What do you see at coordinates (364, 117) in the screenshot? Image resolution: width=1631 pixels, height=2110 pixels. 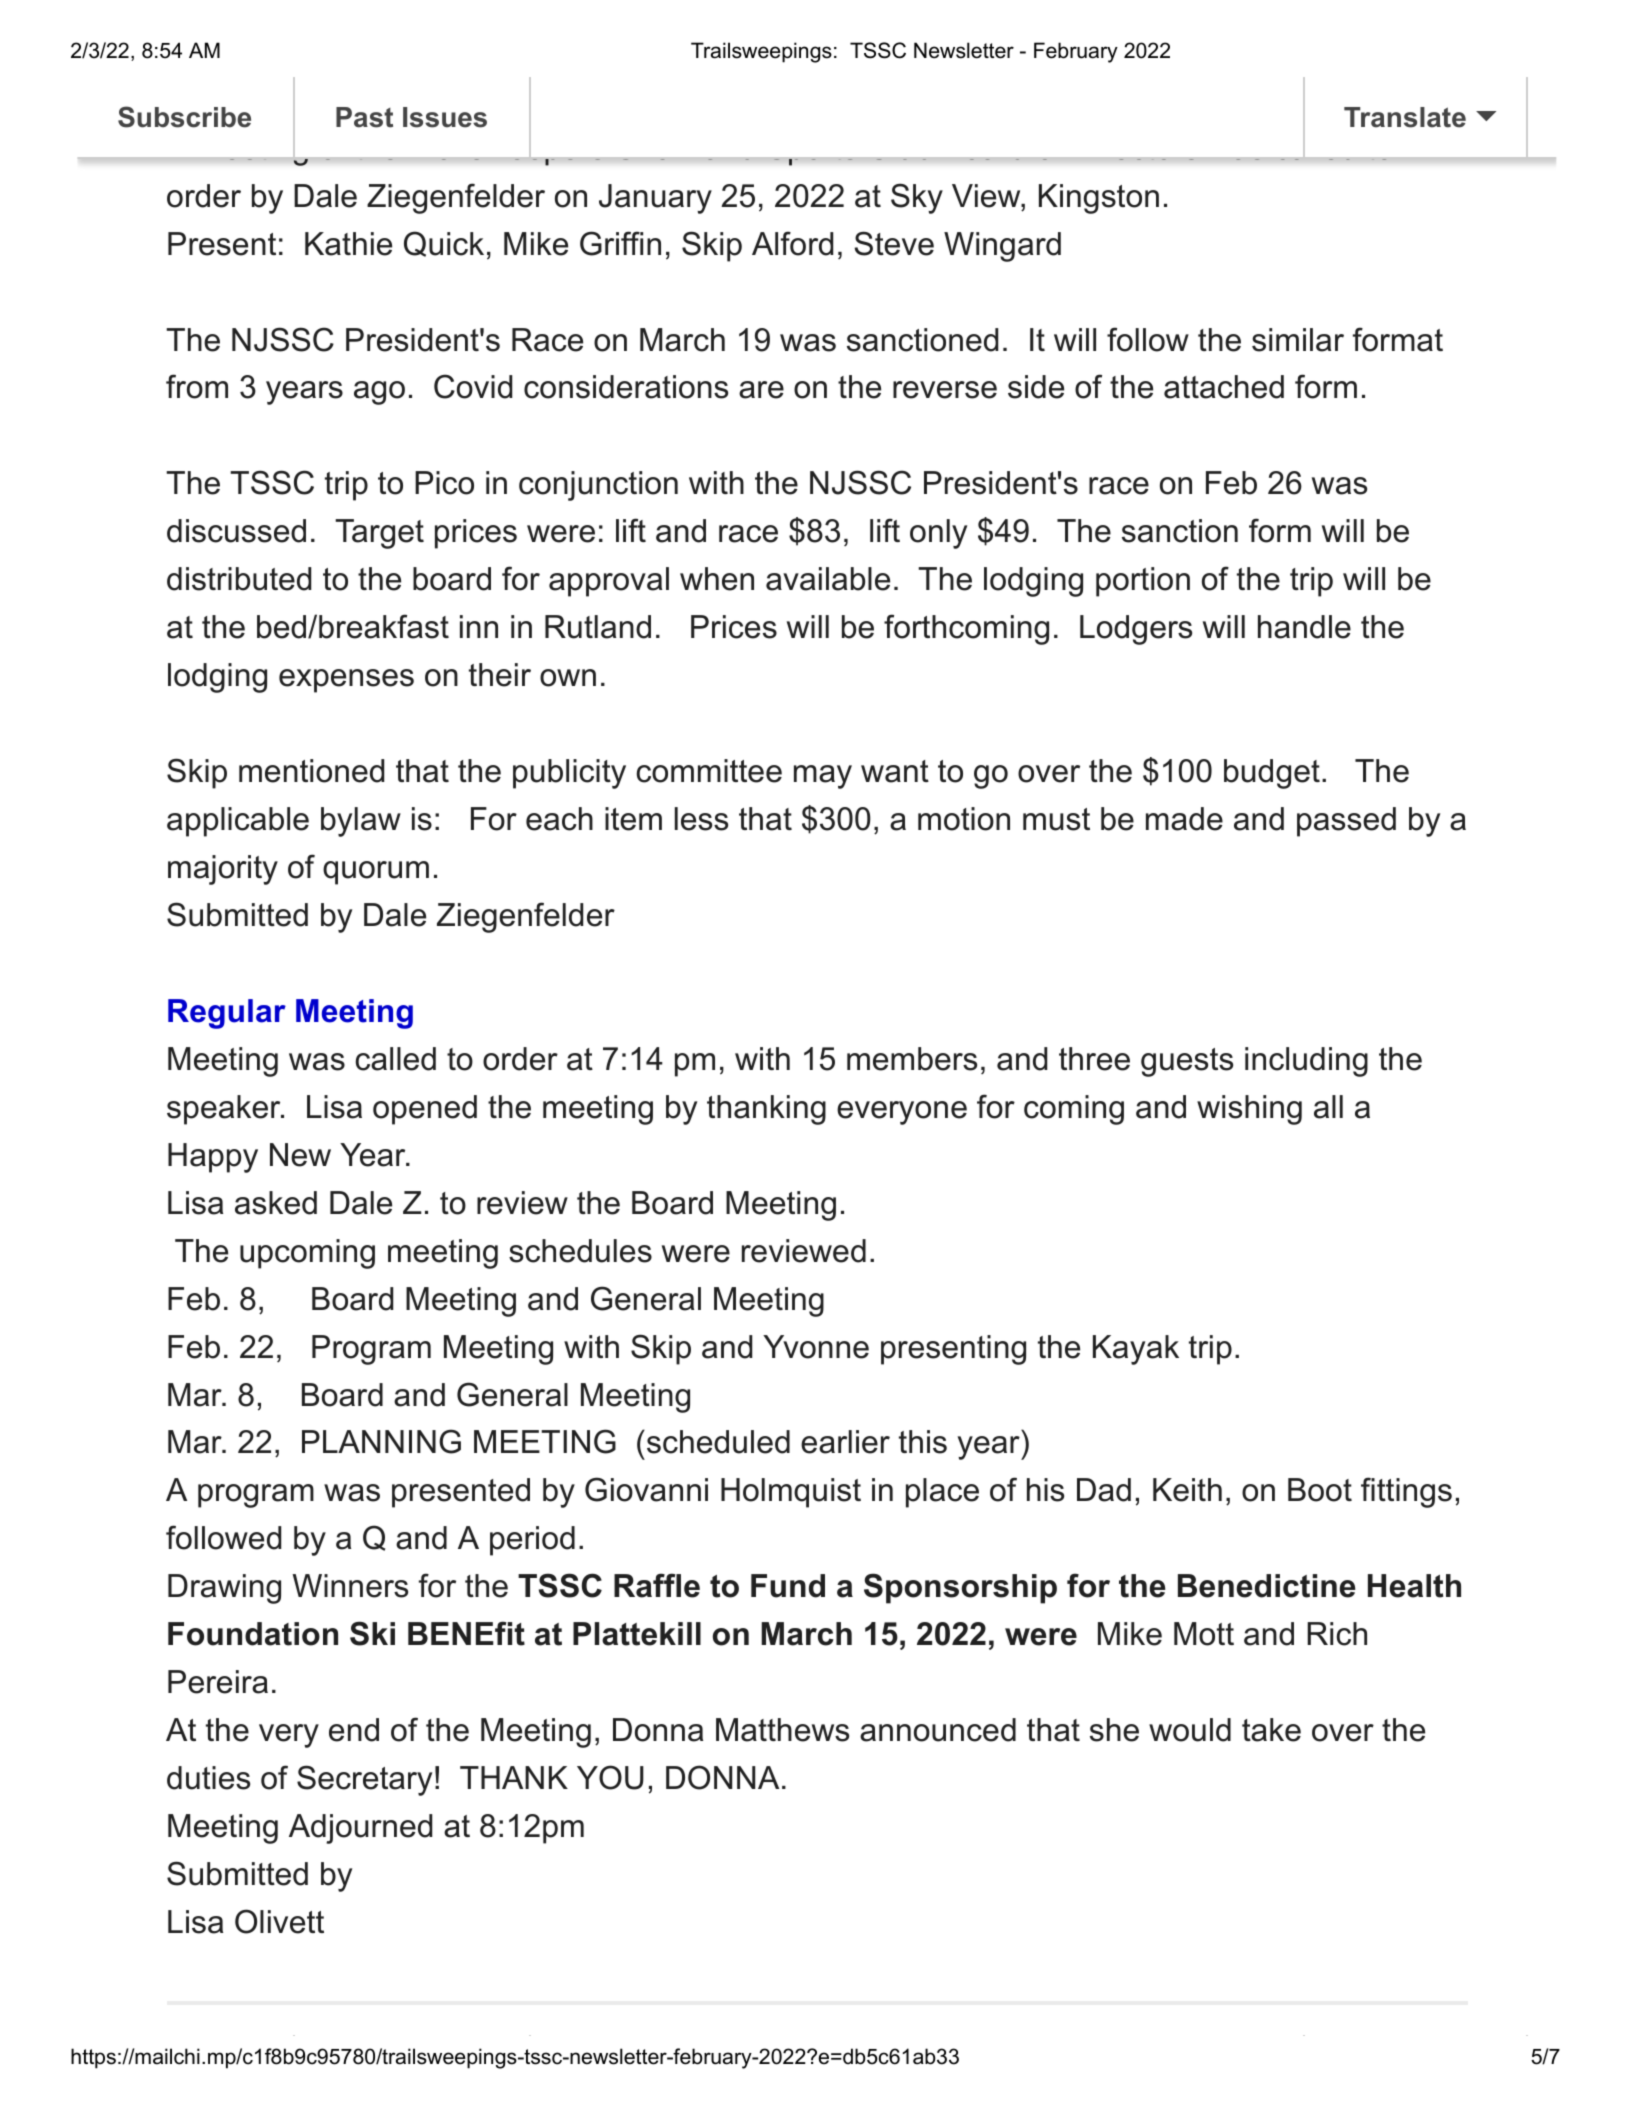 I see `Past` at bounding box center [364, 117].
